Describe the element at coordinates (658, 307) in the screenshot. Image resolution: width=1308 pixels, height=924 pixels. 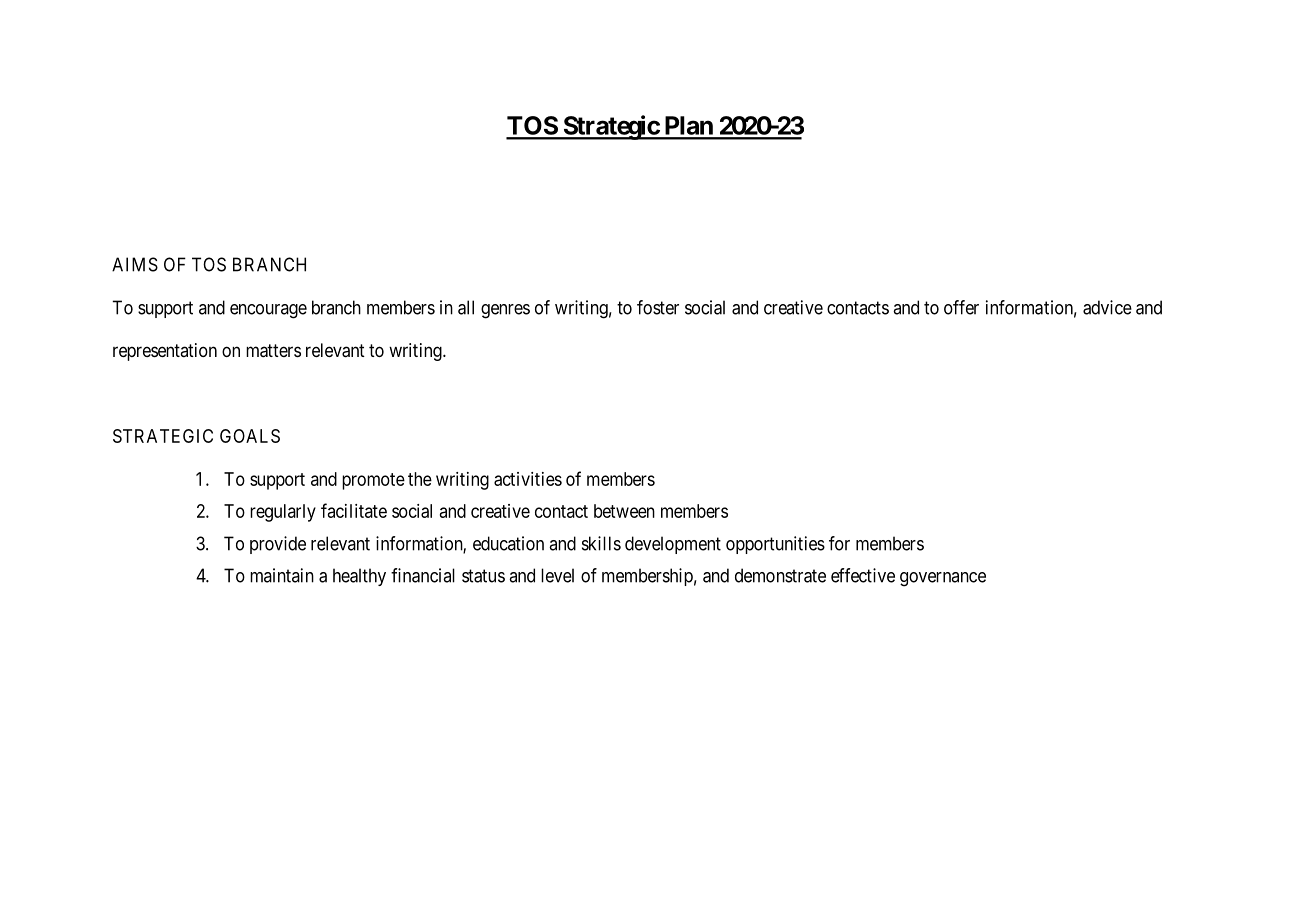
I see `foster` at that location.
